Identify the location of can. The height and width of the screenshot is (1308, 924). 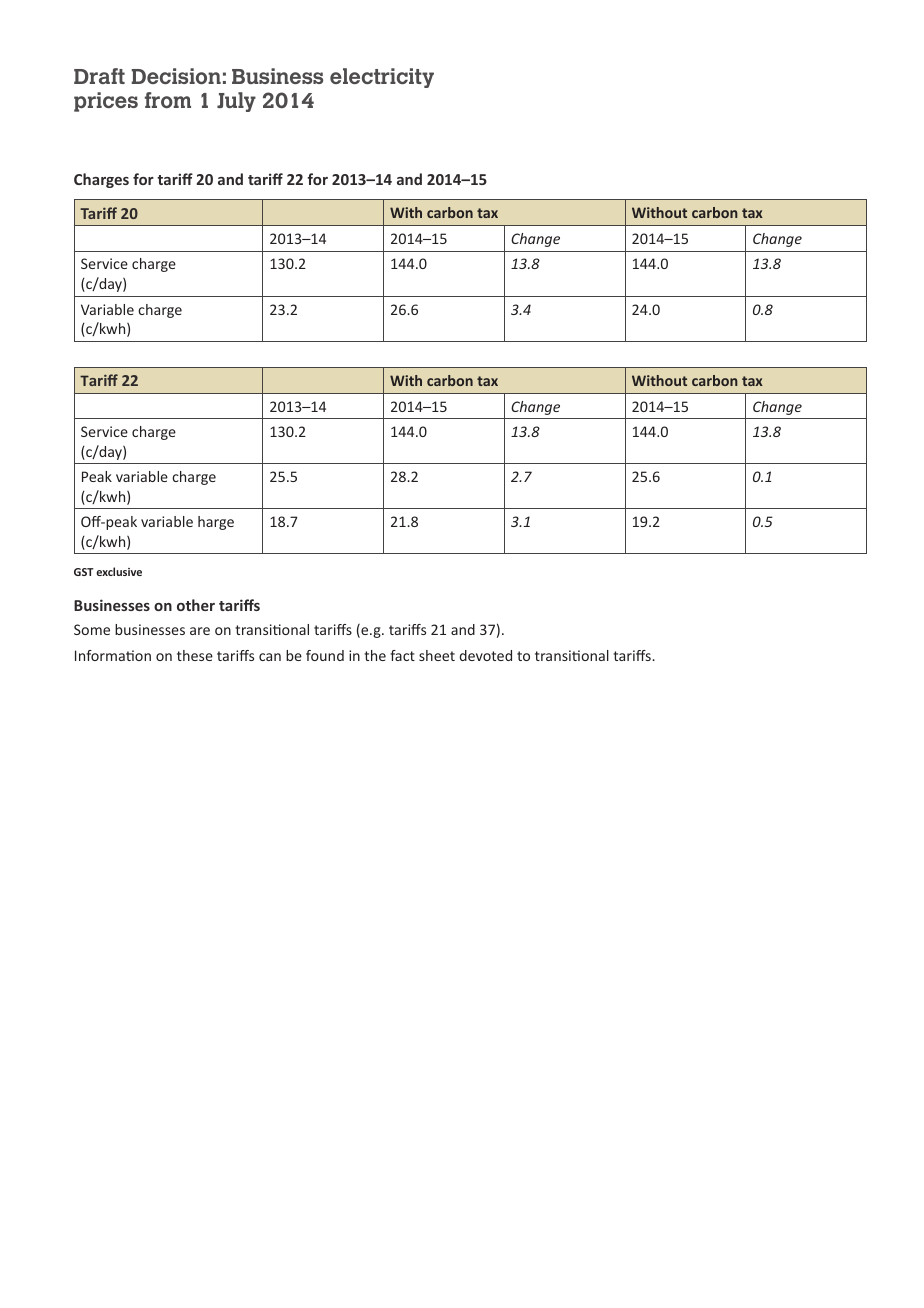
(270, 657).
